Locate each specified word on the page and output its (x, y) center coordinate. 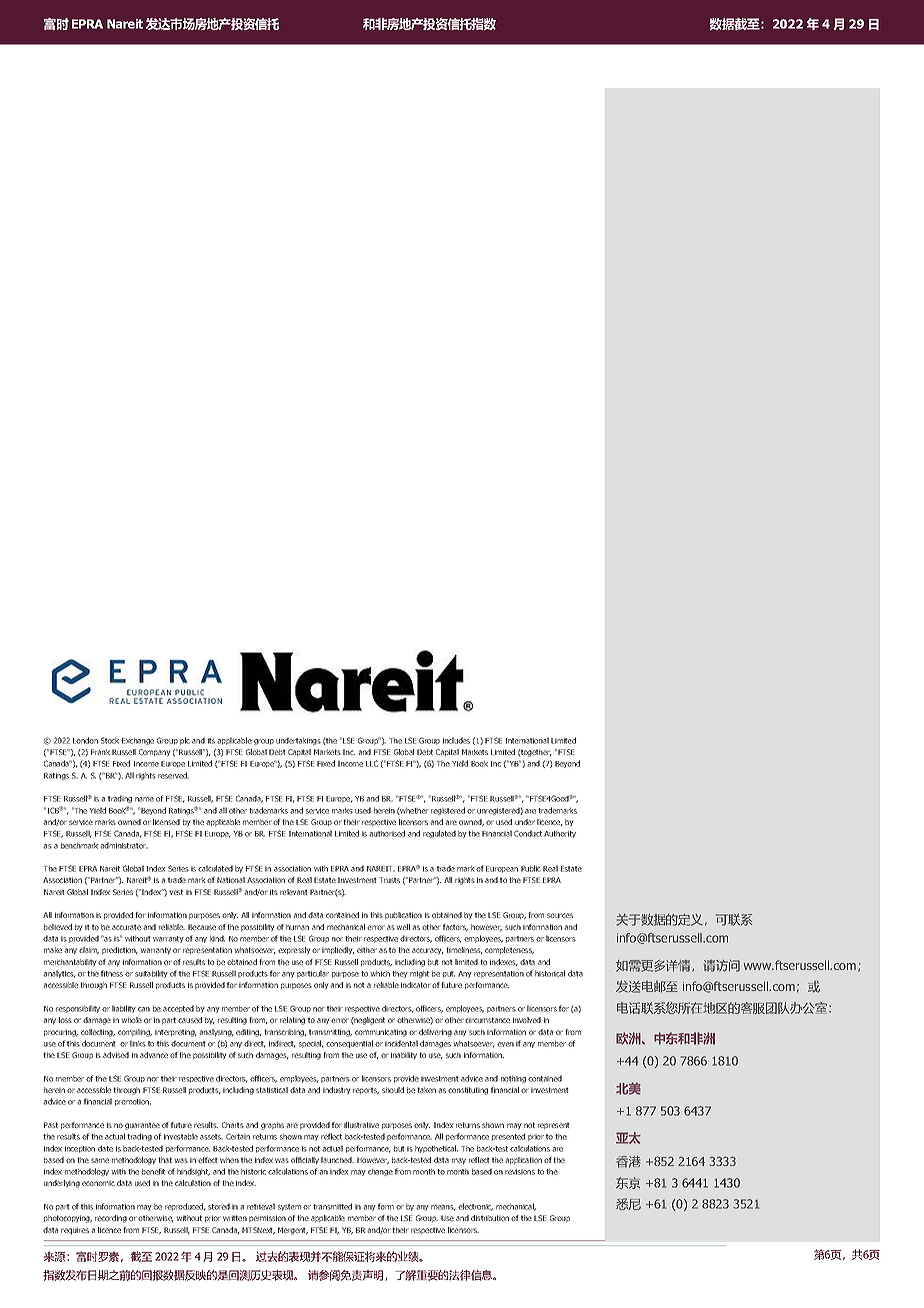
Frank (100, 752)
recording (111, 1219)
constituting (468, 1091)
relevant (294, 892)
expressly (294, 950)
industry (336, 1090)
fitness (112, 973)
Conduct (528, 833)
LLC (372, 763)
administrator (124, 845)
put (449, 974)
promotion (133, 1102)
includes (456, 740)
